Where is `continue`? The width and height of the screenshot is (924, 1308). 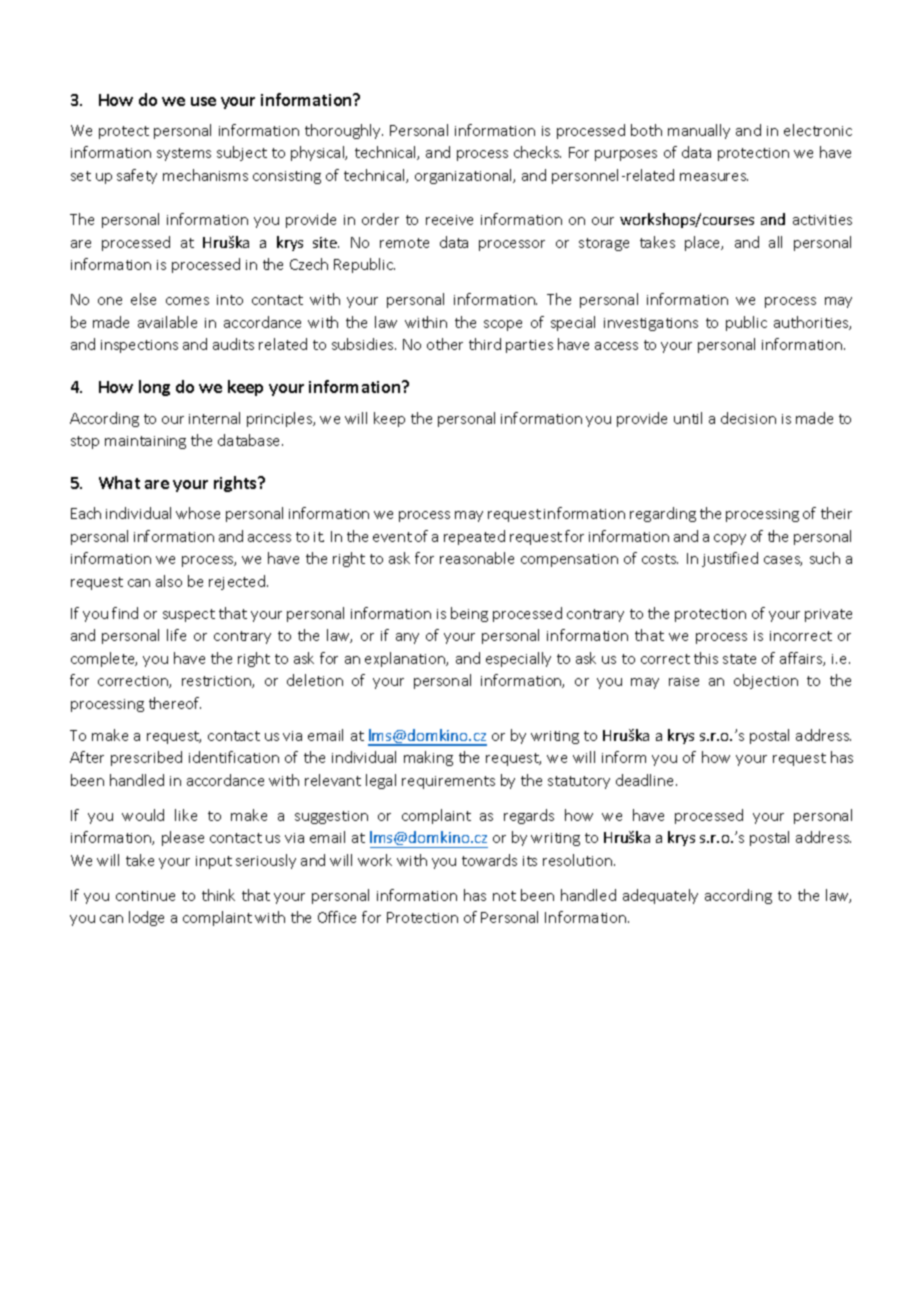
continue is located at coordinates (145, 896).
